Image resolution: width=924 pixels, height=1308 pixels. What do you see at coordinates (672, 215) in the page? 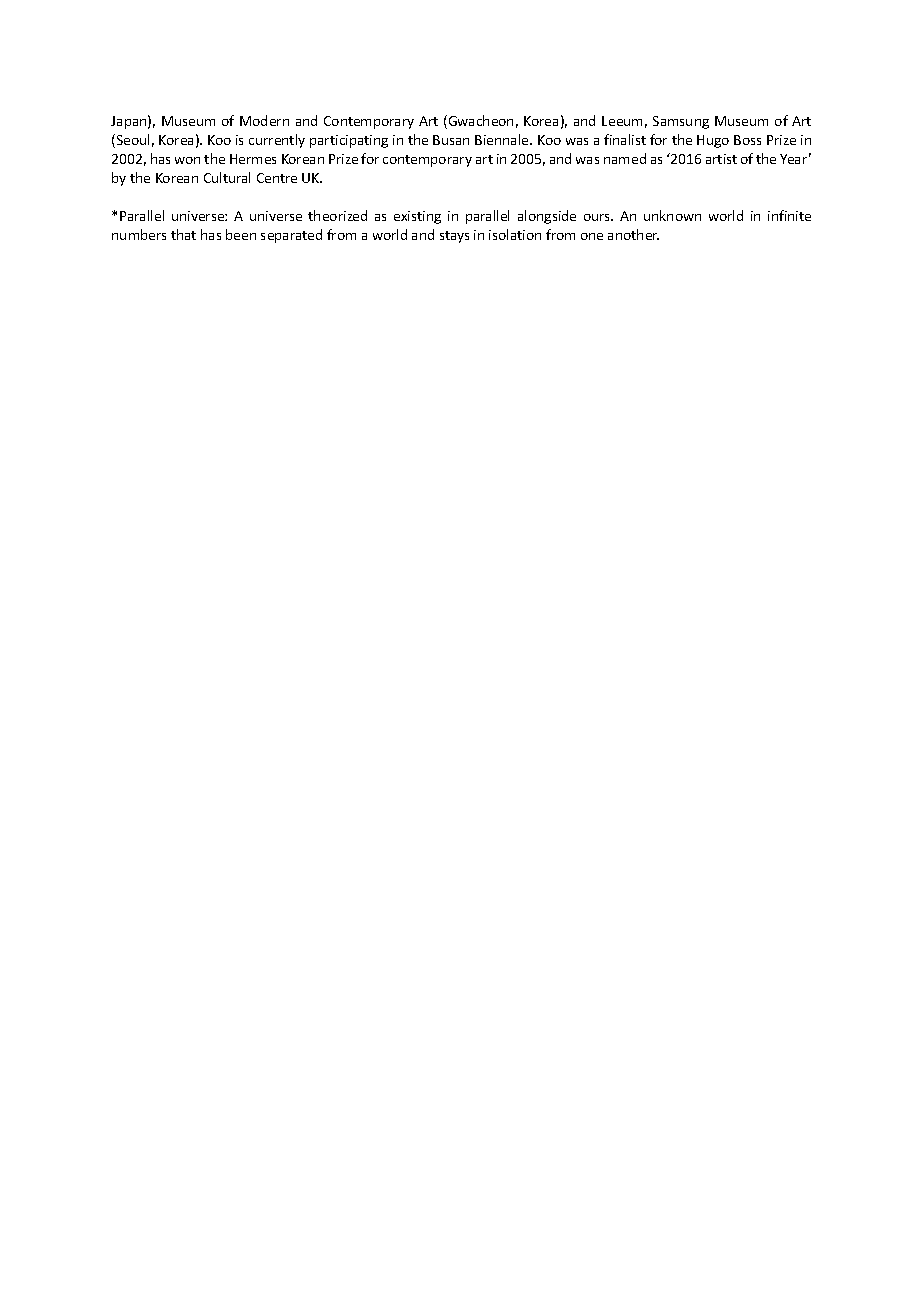
I see `unknown` at bounding box center [672, 215].
